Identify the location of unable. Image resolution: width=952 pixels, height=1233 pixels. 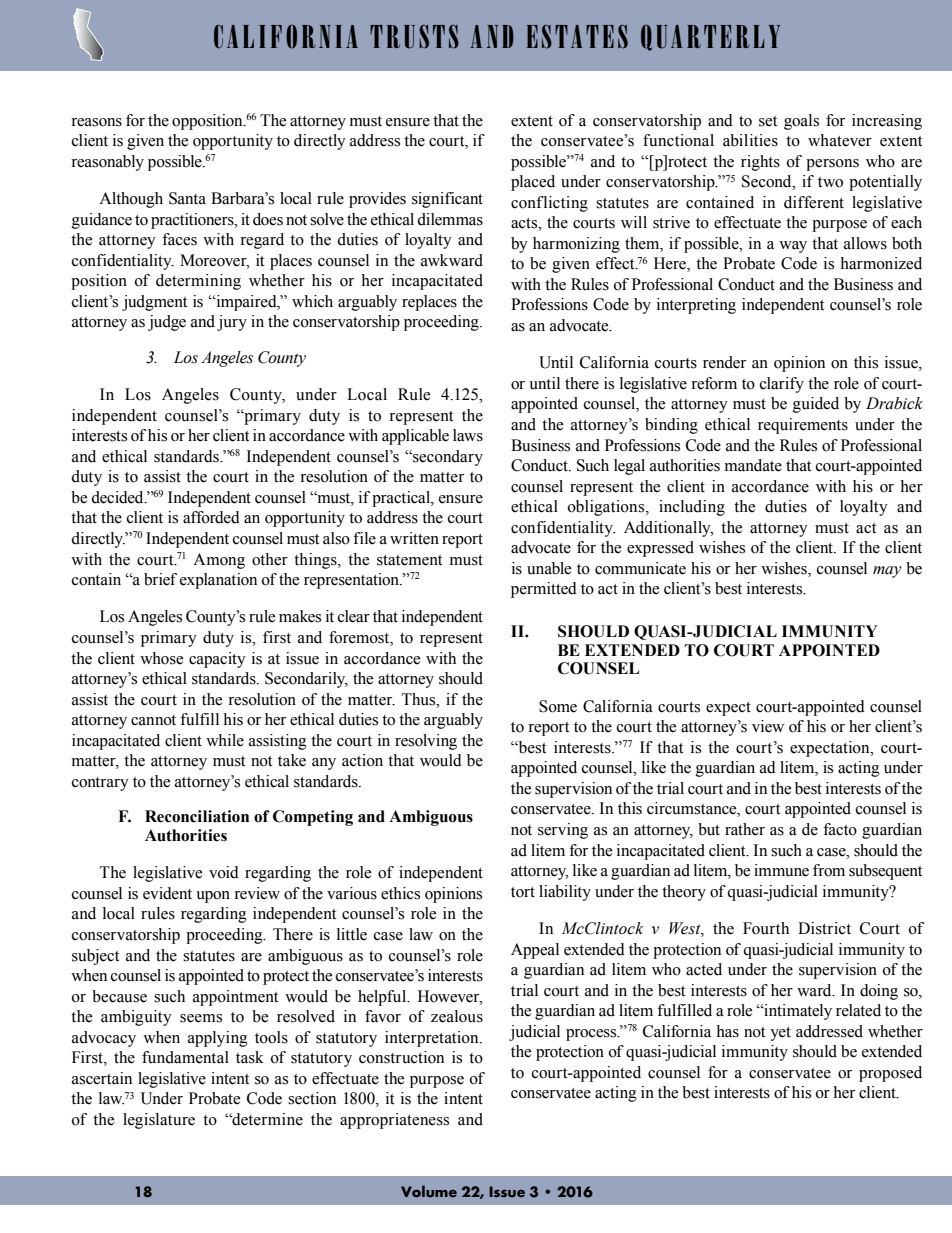
(549, 568).
